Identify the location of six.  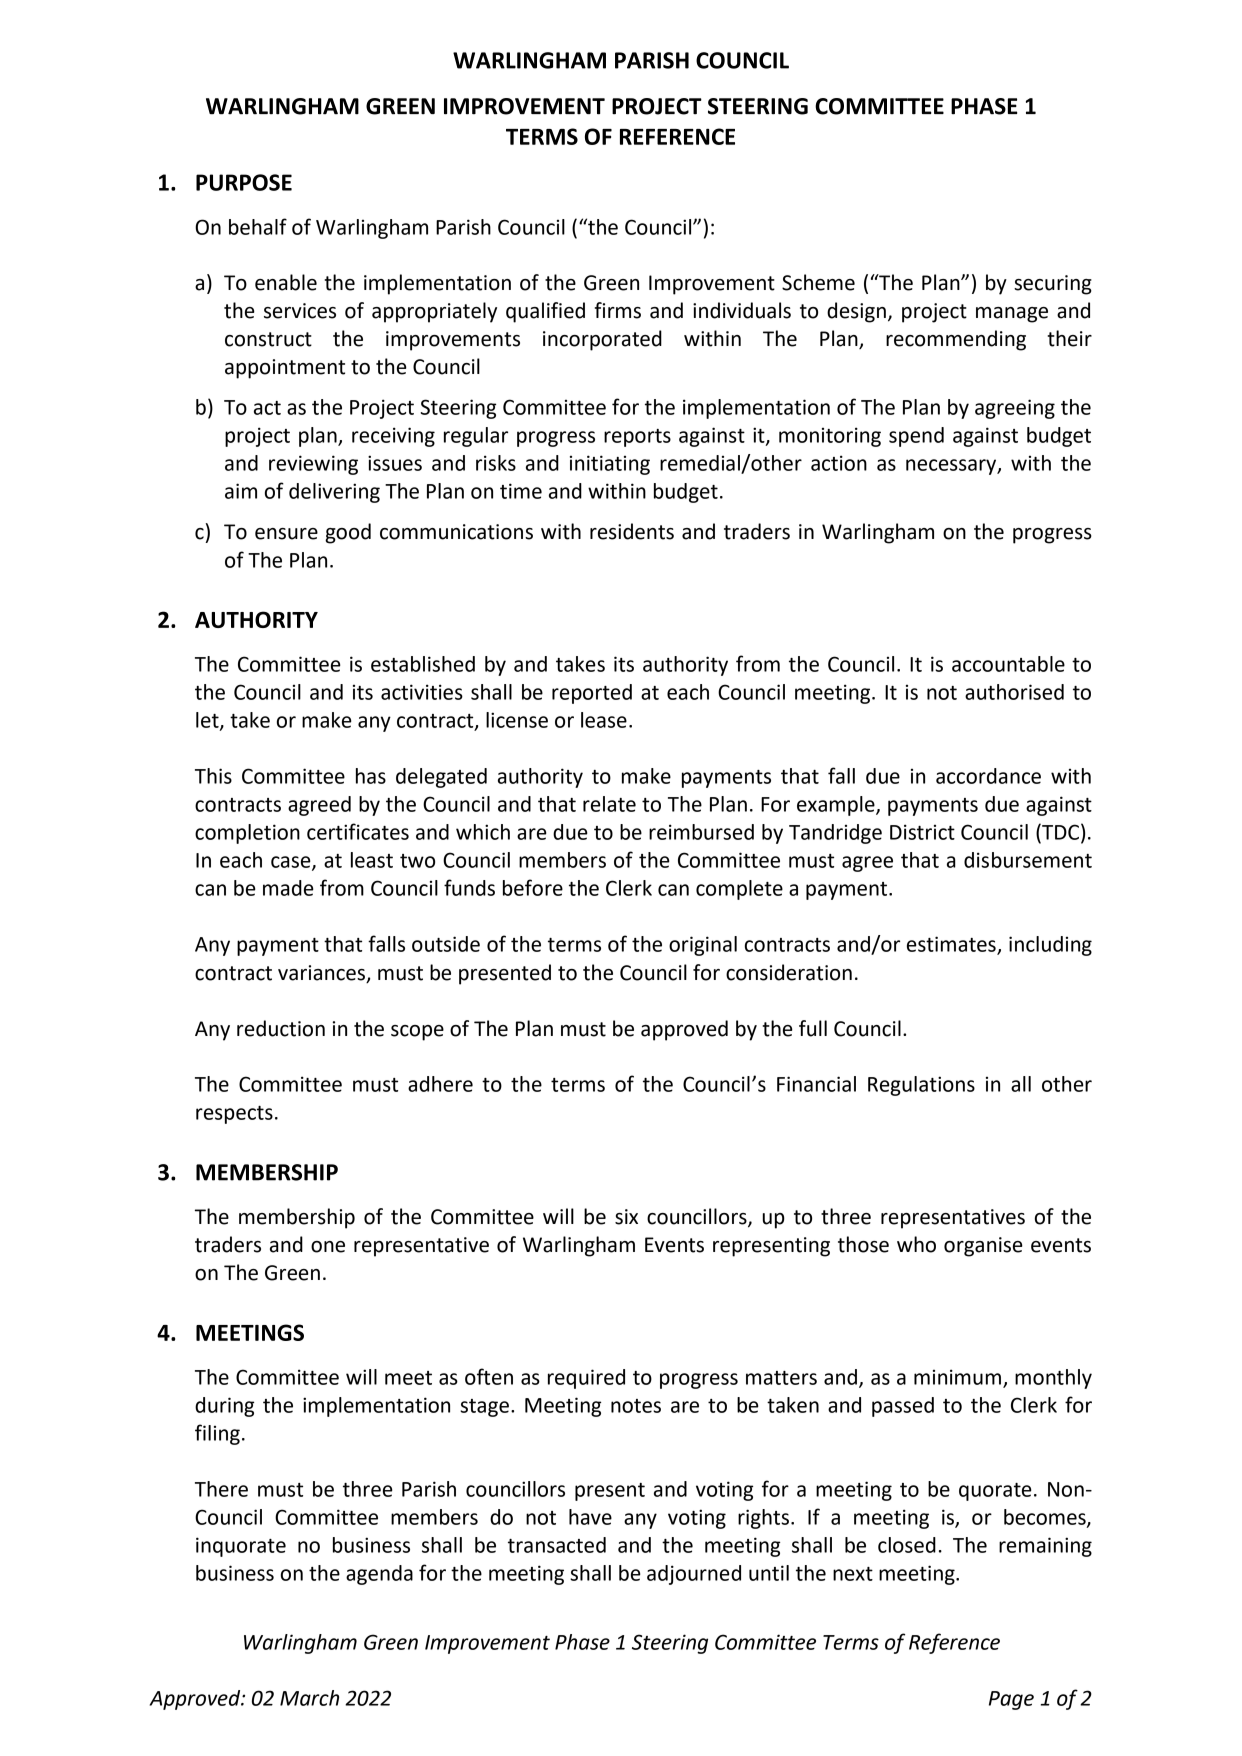
(626, 1217).
